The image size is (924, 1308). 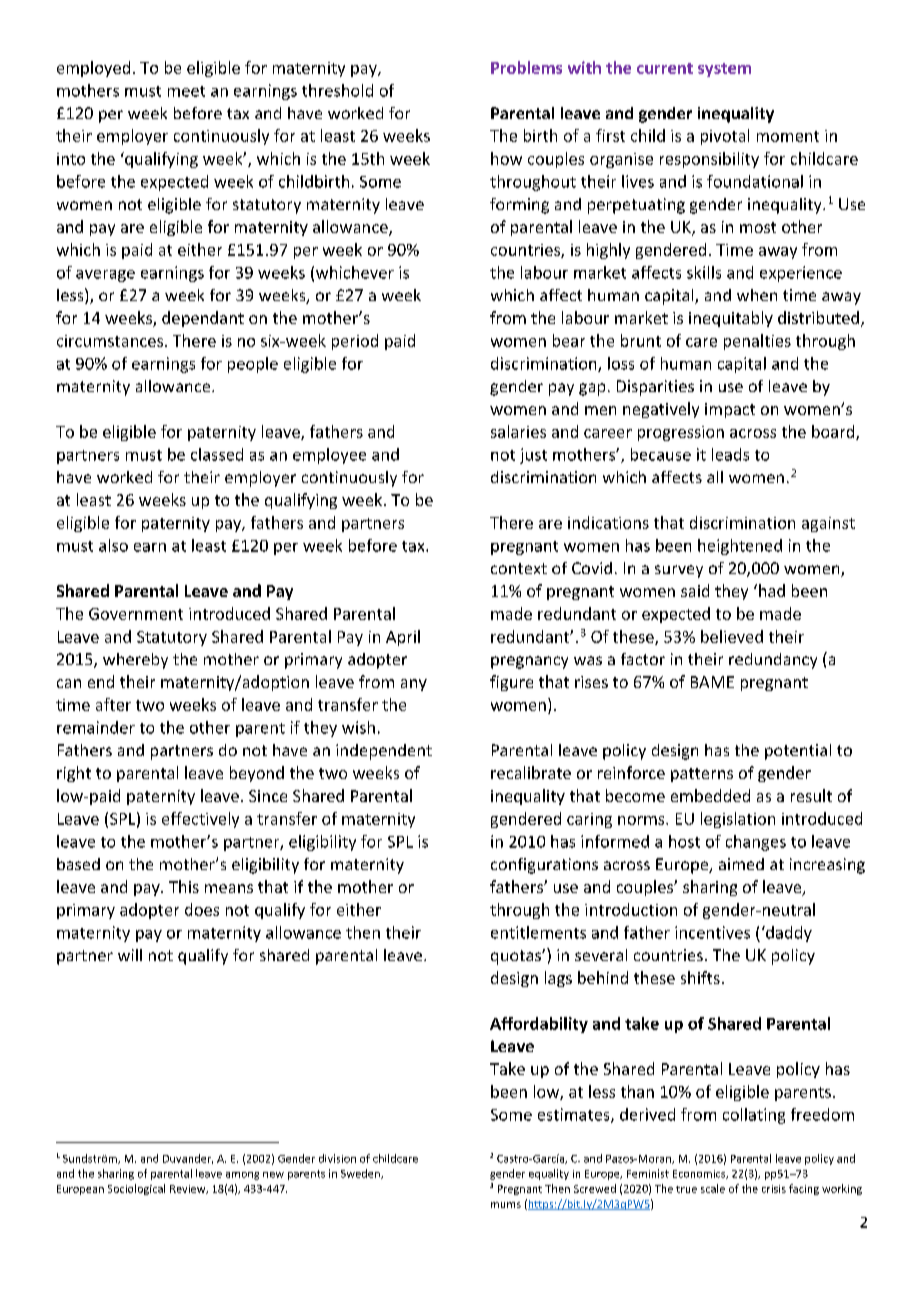 What do you see at coordinates (136, 614) in the screenshot?
I see `Government` at bounding box center [136, 614].
